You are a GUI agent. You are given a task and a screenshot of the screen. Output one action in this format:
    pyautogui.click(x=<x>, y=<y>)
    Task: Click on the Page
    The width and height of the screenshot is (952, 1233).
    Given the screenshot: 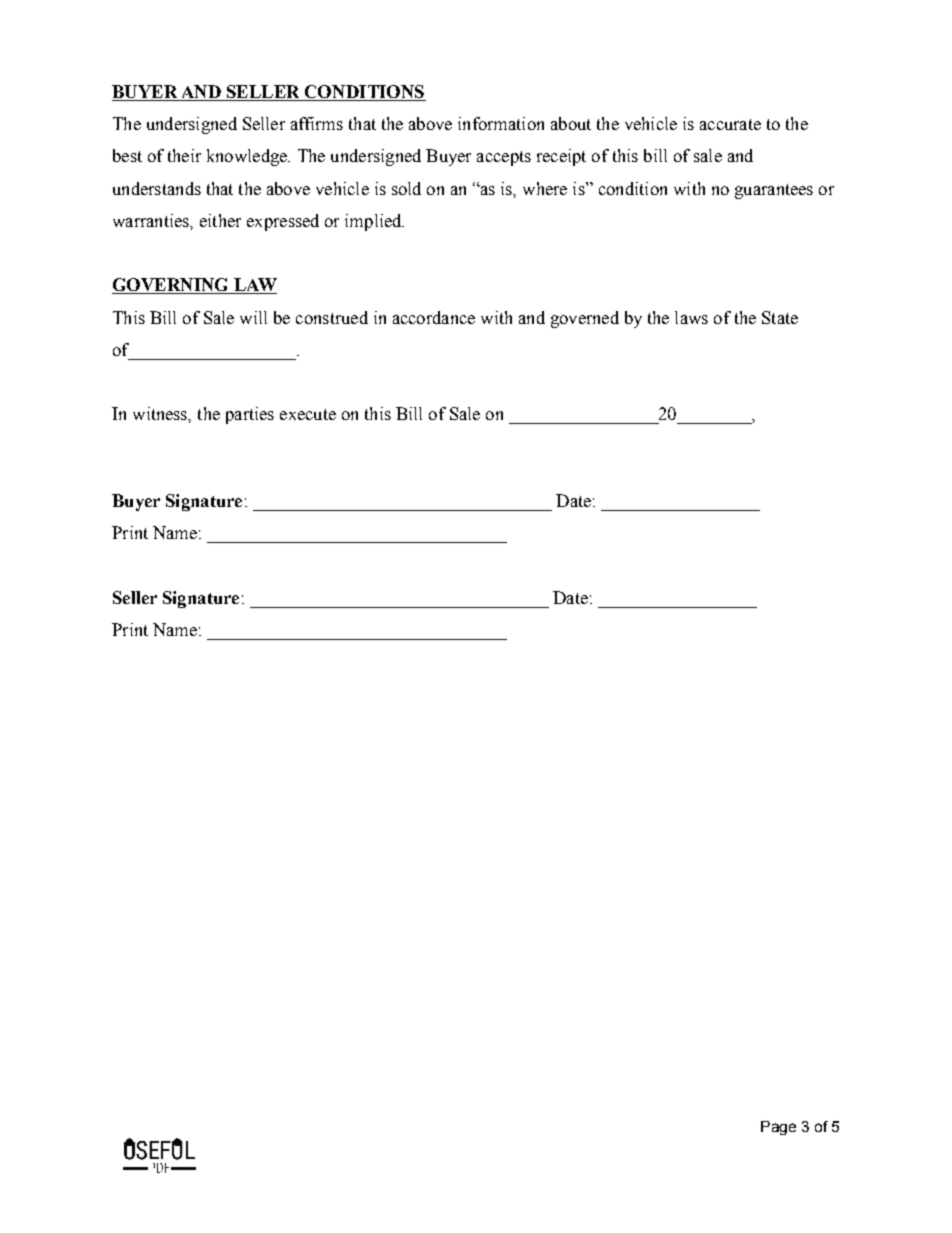 What is the action you would take?
    pyautogui.click(x=778, y=1128)
